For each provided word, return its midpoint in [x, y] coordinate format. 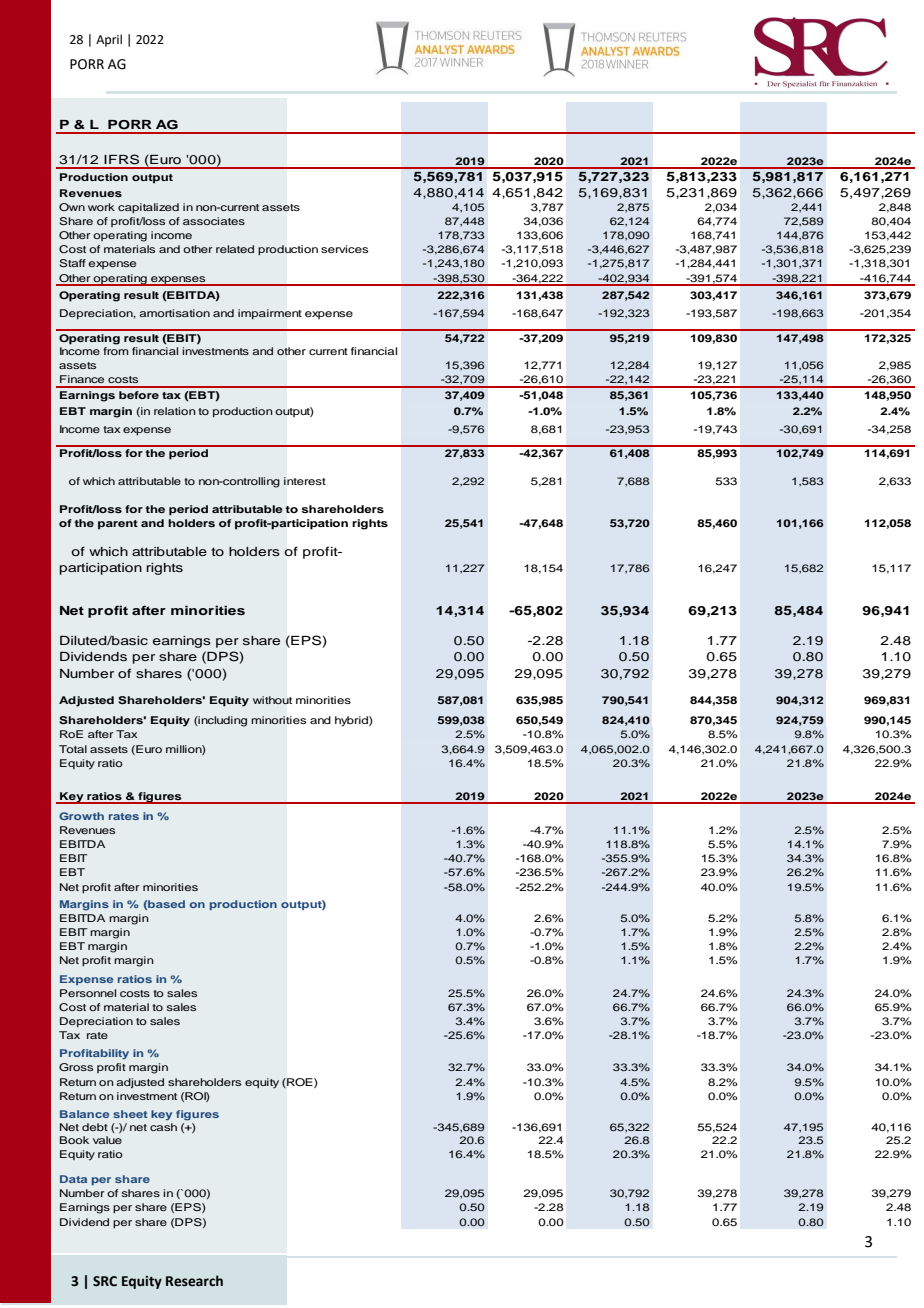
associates [214, 221]
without [272, 700]
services [344, 249]
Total [73, 749]
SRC [105, 1281]
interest [305, 481]
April [109, 40]
